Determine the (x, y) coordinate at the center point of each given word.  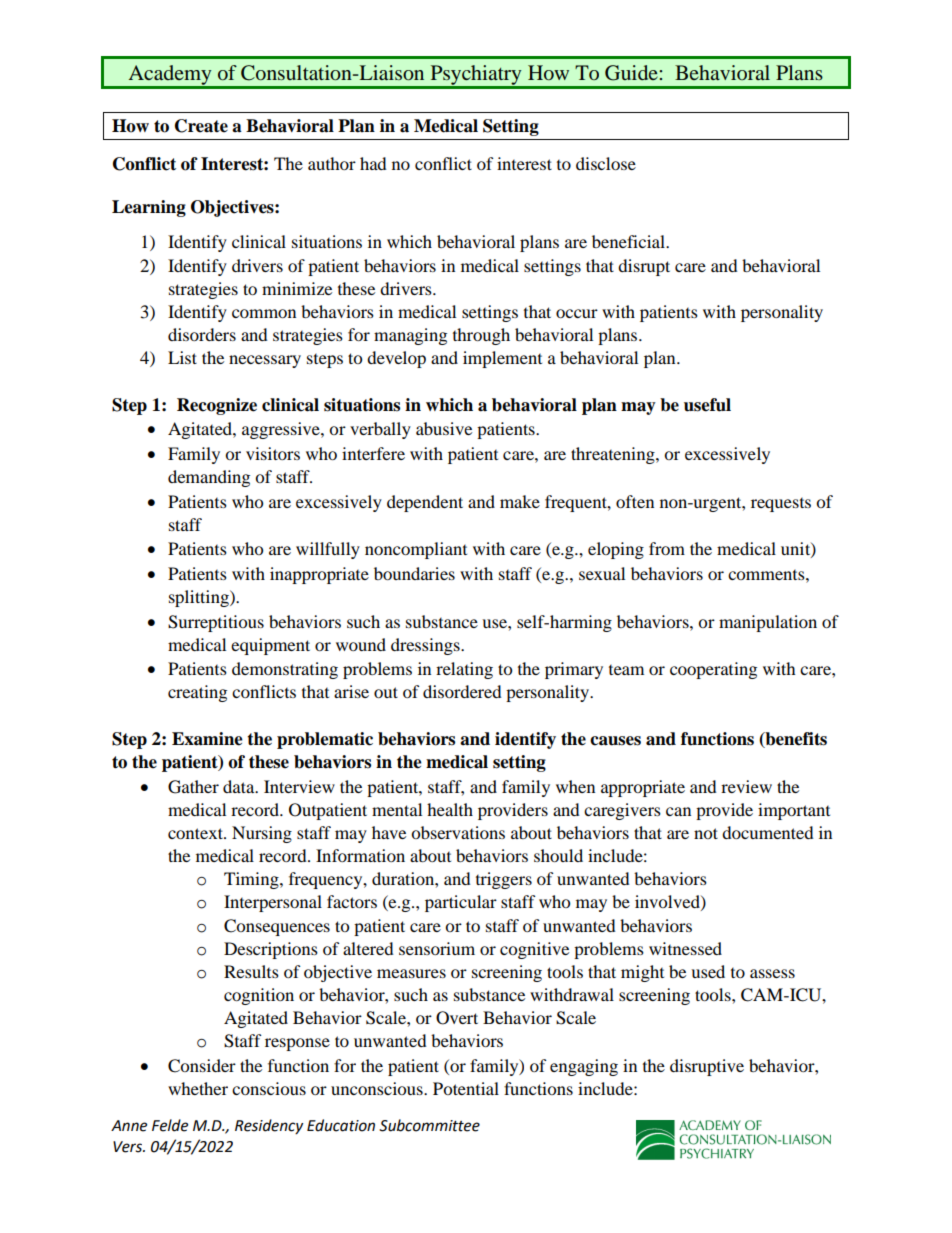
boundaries (414, 573)
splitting (200, 598)
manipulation (768, 623)
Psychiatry (476, 76)
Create (201, 126)
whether (198, 1088)
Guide (632, 73)
